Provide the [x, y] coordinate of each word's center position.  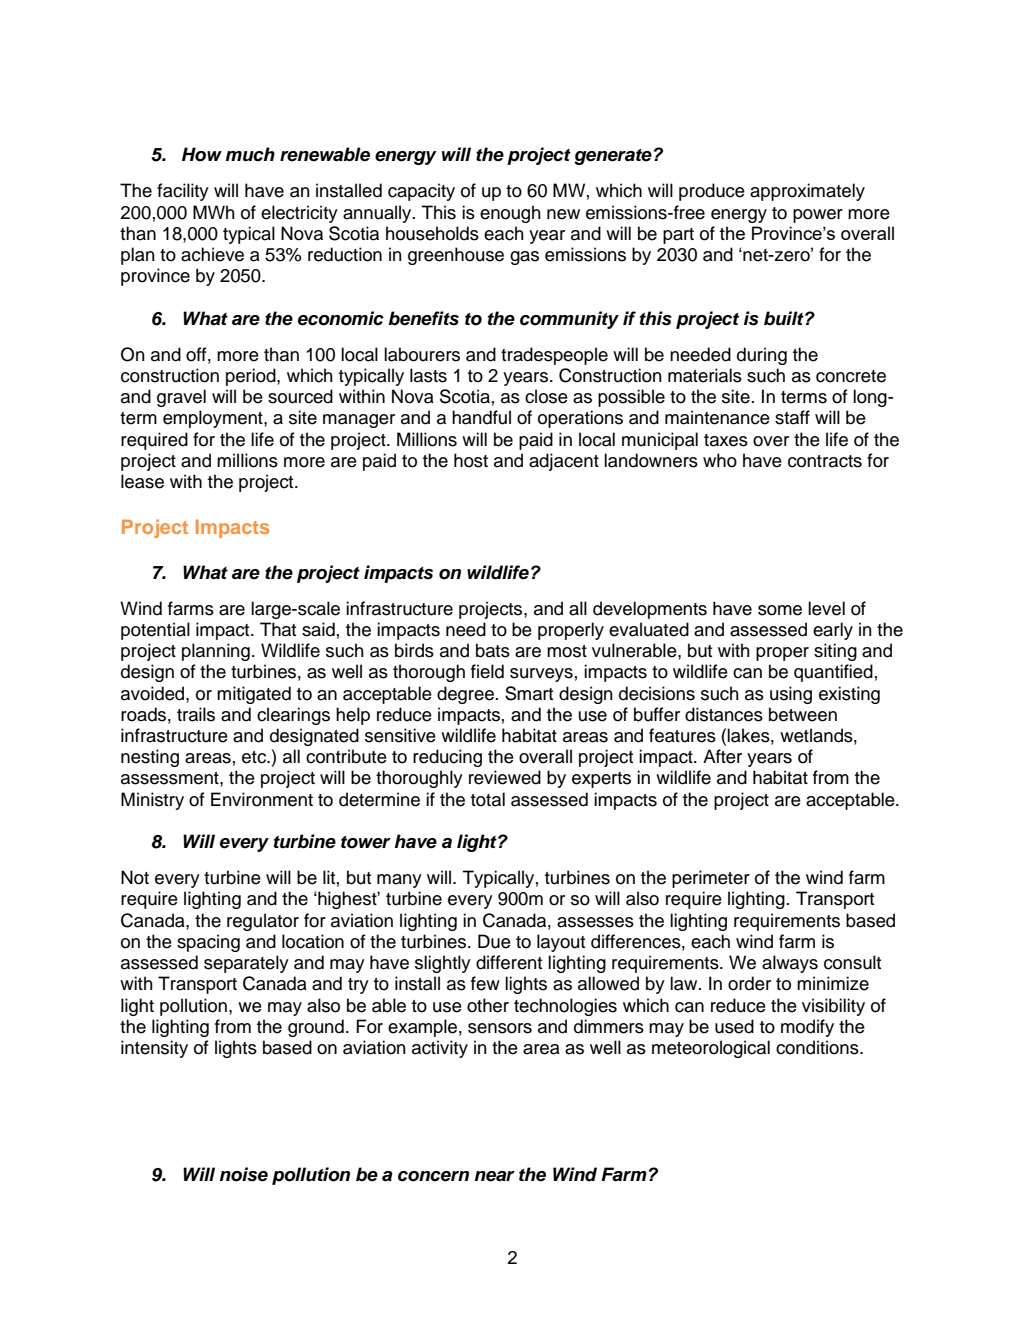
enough [510, 214]
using [791, 695]
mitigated [254, 695]
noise [244, 1174]
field [487, 671]
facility [183, 192]
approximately [807, 192]
